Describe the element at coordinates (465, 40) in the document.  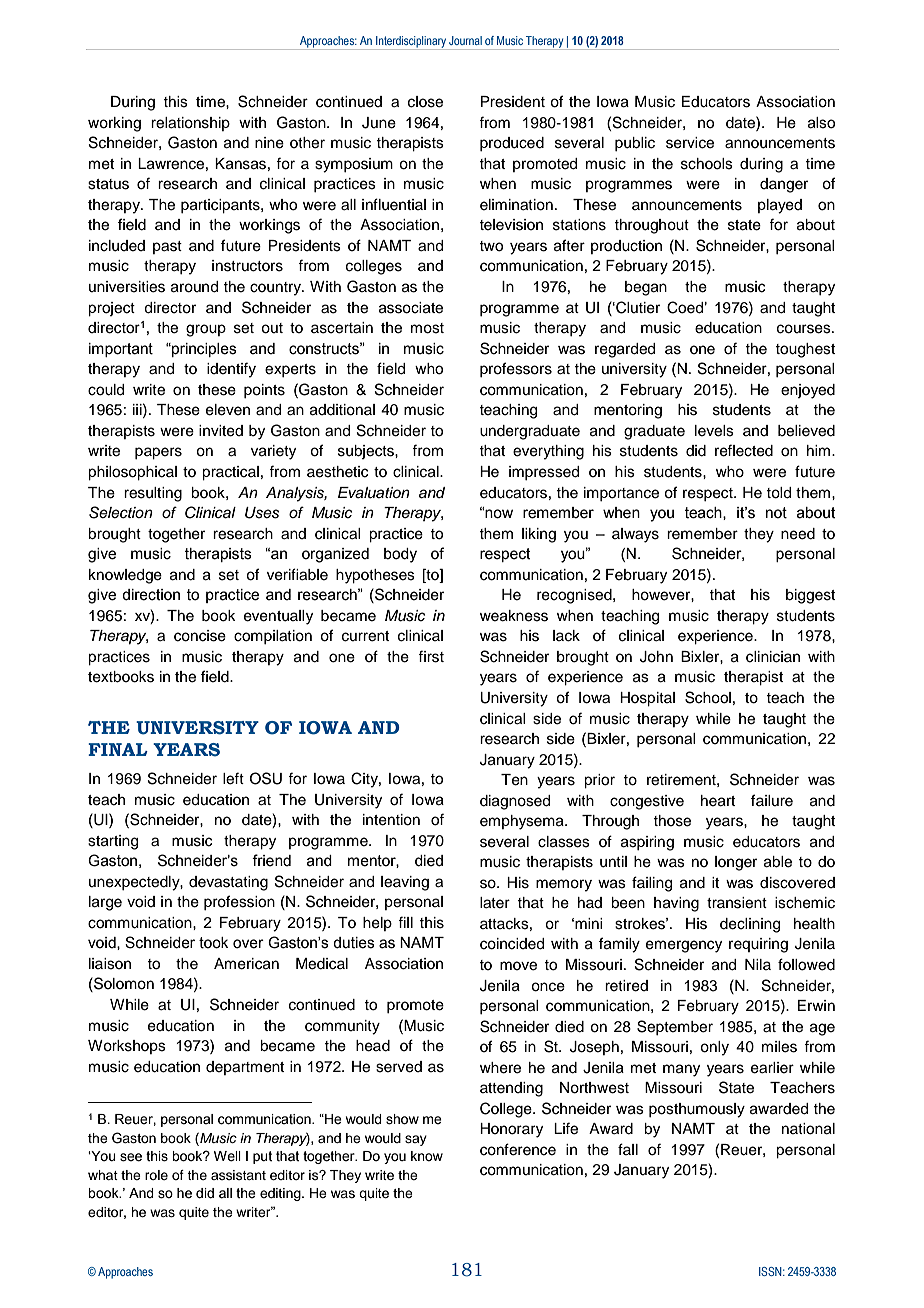
I see `Journal` at that location.
